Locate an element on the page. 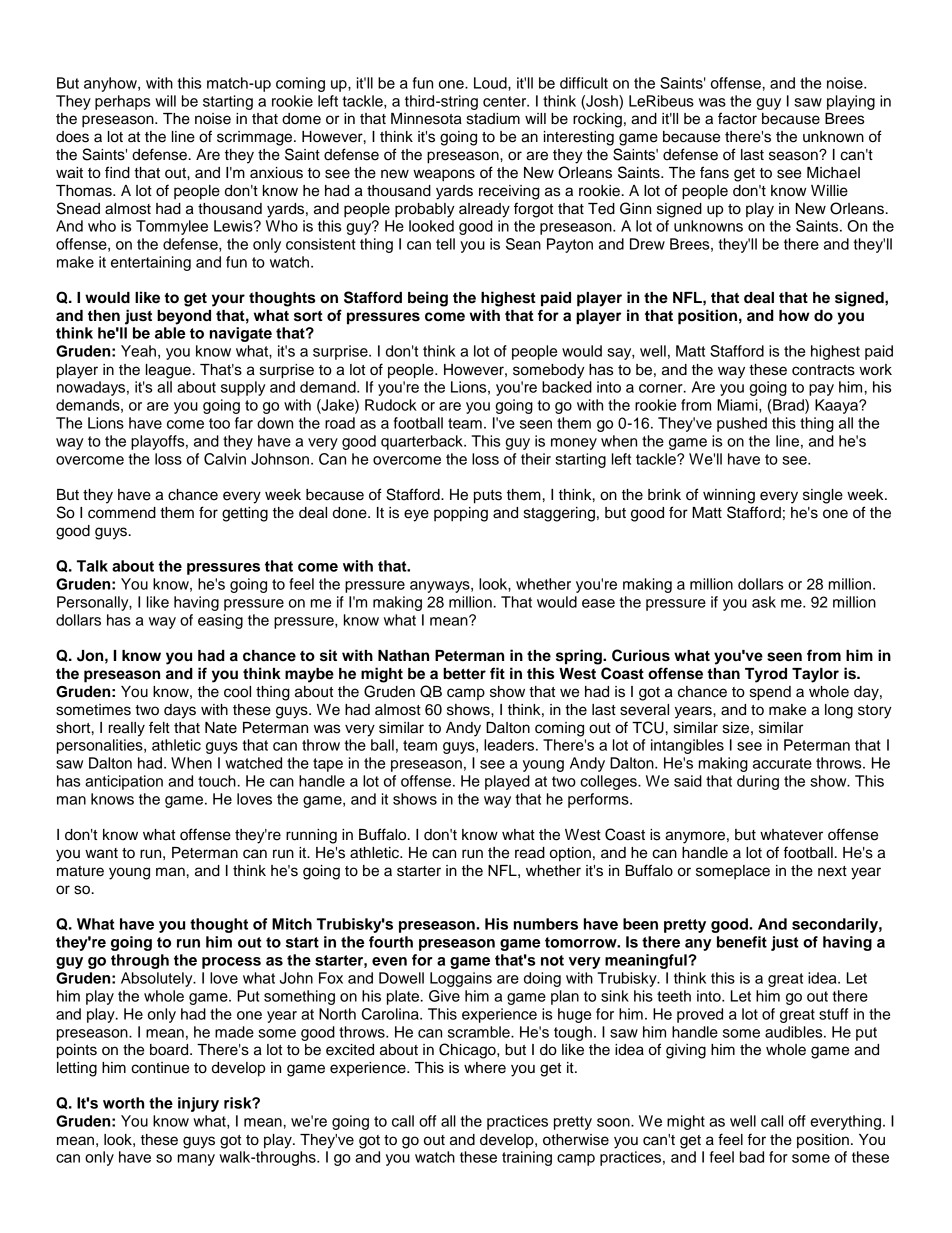  bad is located at coordinates (752, 1157).
